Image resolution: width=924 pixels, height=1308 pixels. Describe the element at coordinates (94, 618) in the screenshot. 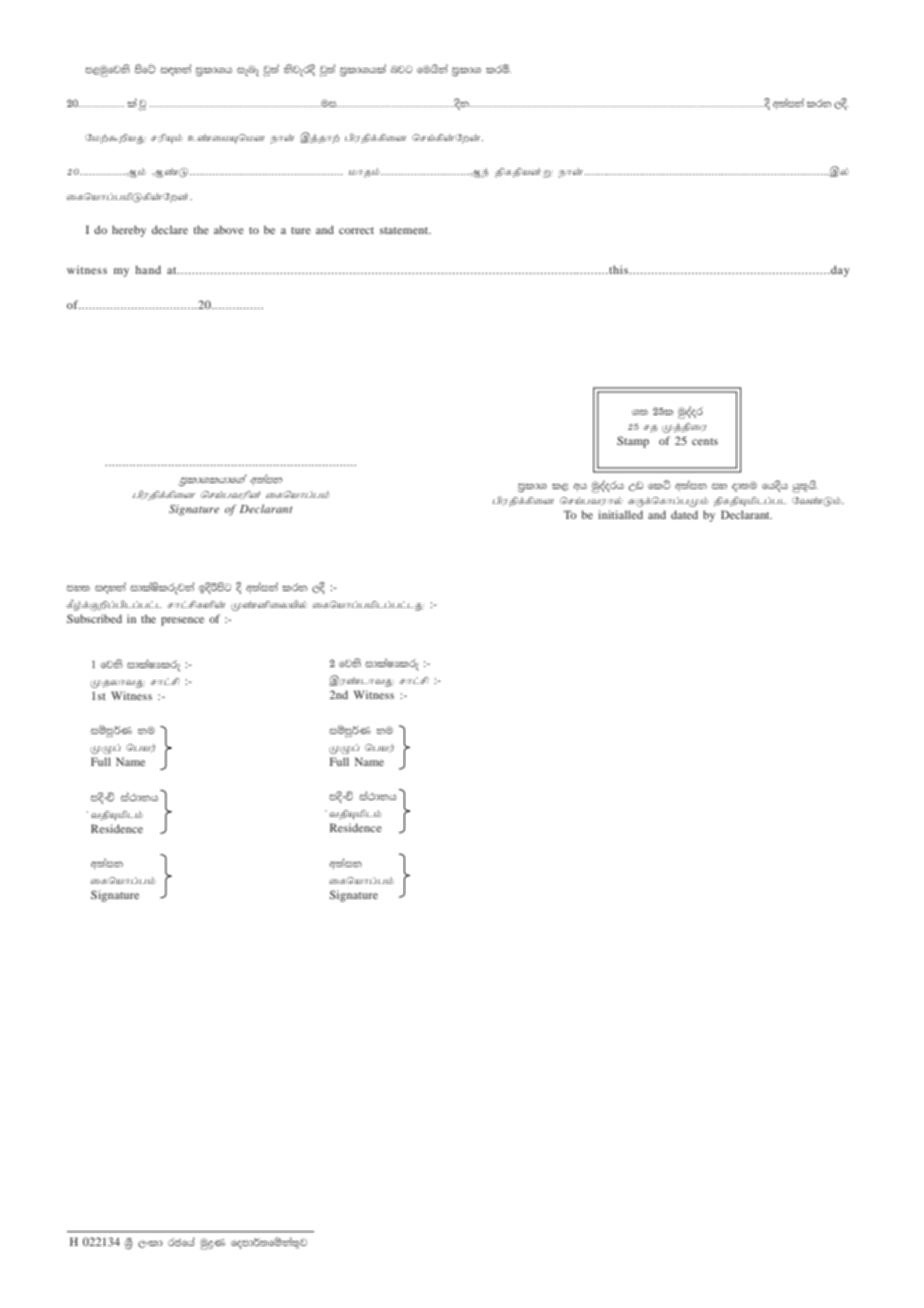

I see `Subscribed` at that location.
